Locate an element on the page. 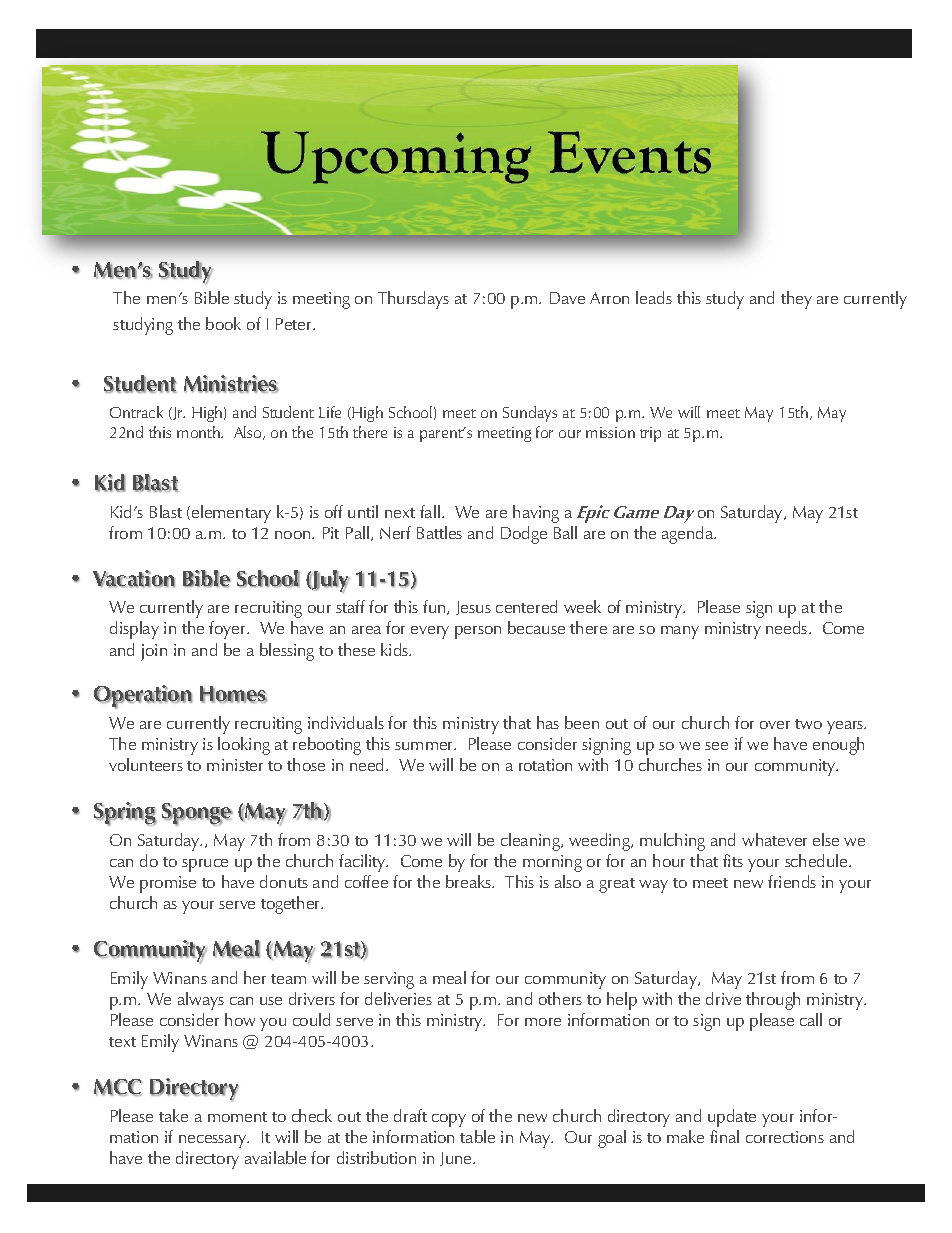 The image size is (952, 1233). person is located at coordinates (478, 632).
